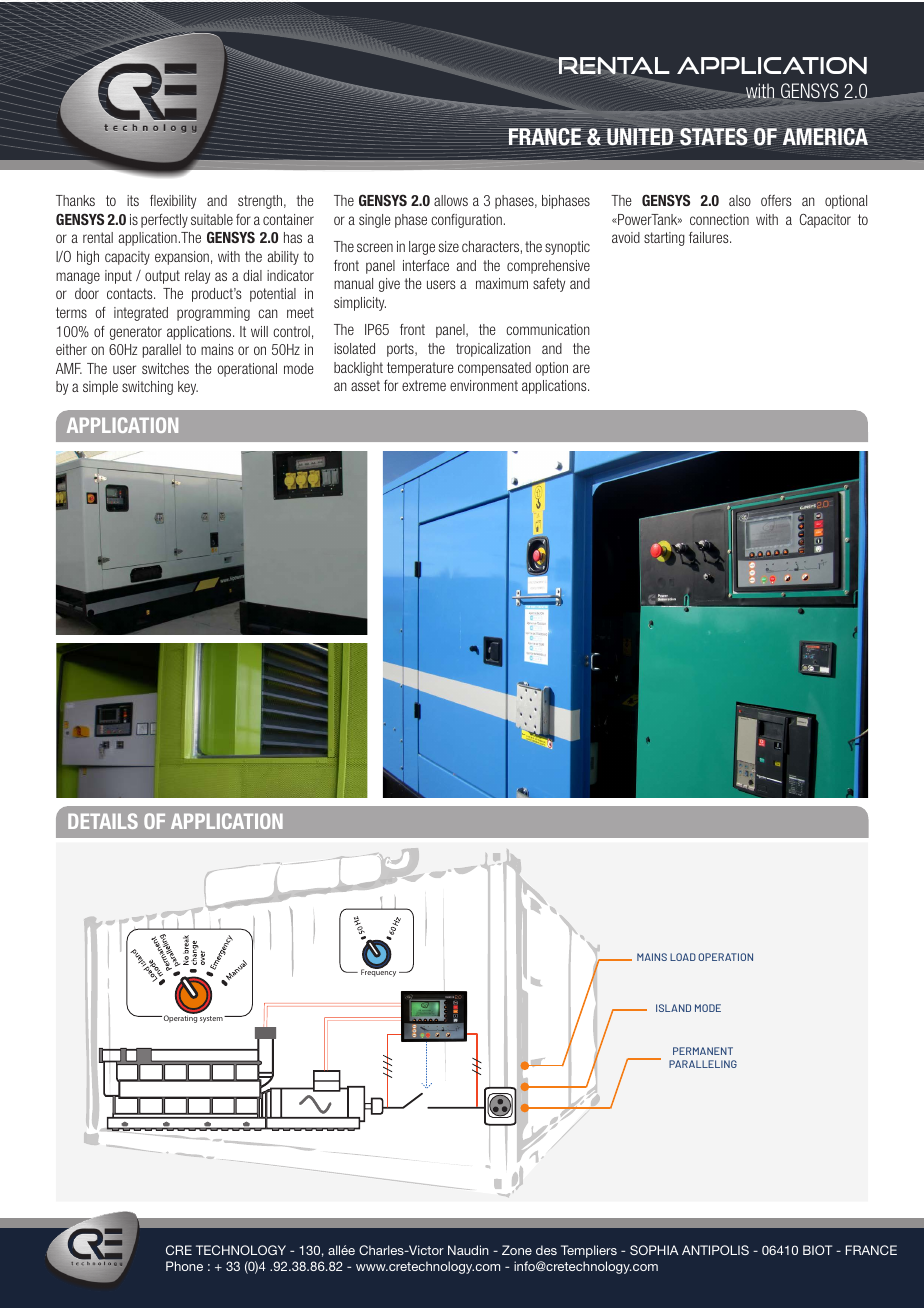 The image size is (924, 1308). I want to click on Frequency, so click(378, 972).
